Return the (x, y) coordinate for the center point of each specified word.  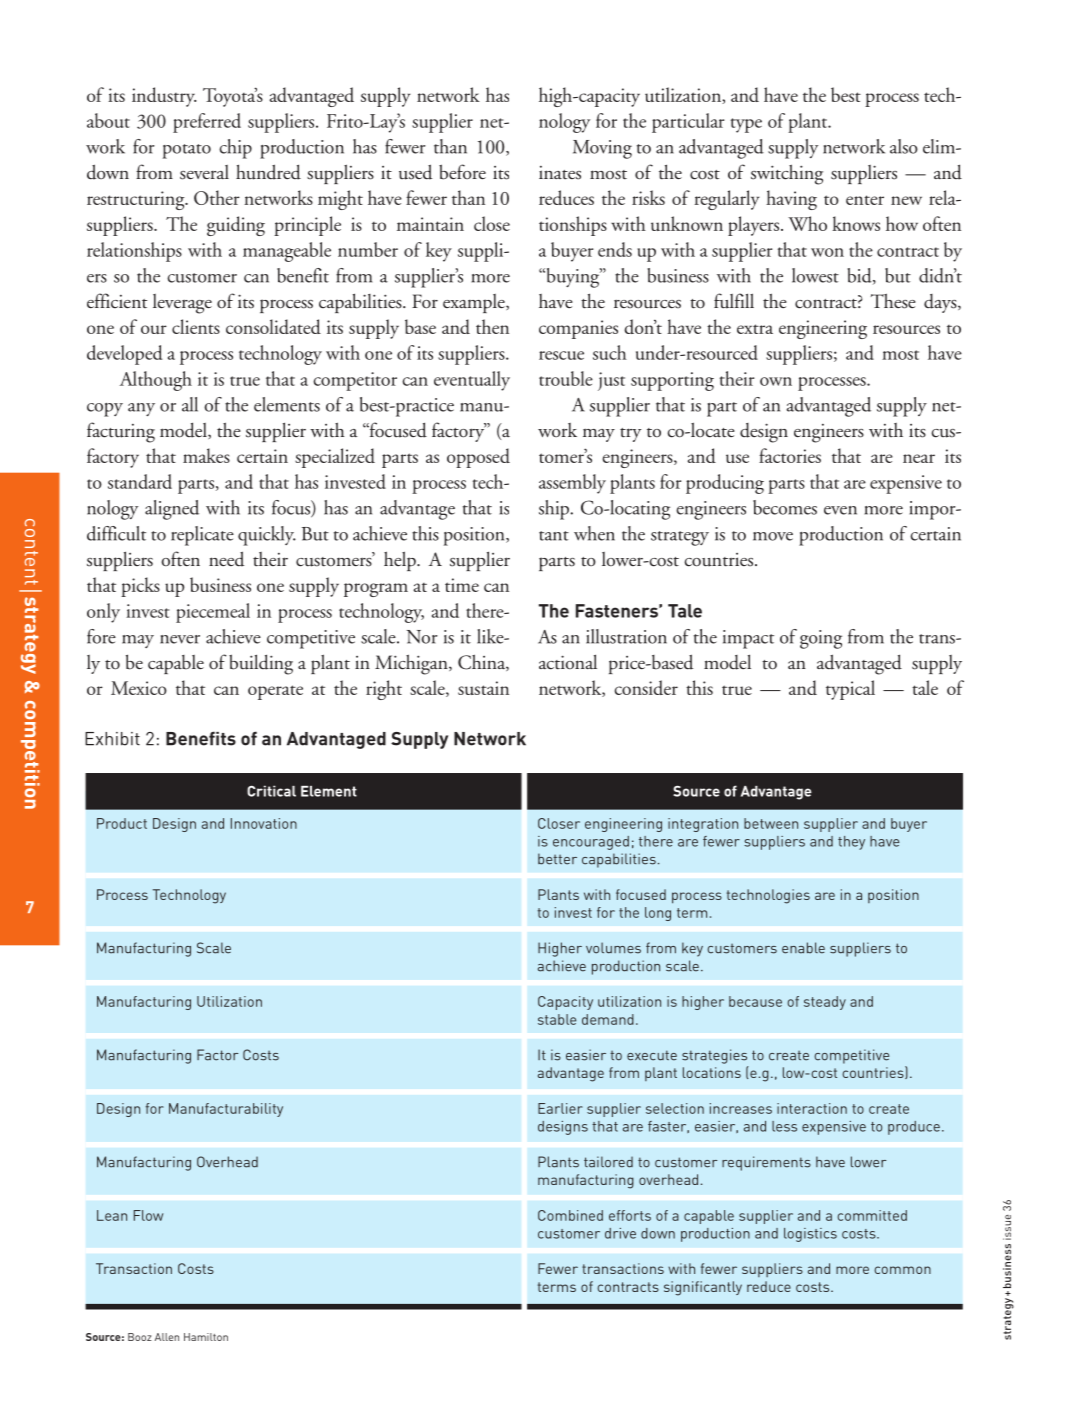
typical (850, 690)
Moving (602, 149)
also (904, 146)
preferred (207, 123)
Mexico (139, 688)
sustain (483, 688)
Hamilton (206, 1337)
